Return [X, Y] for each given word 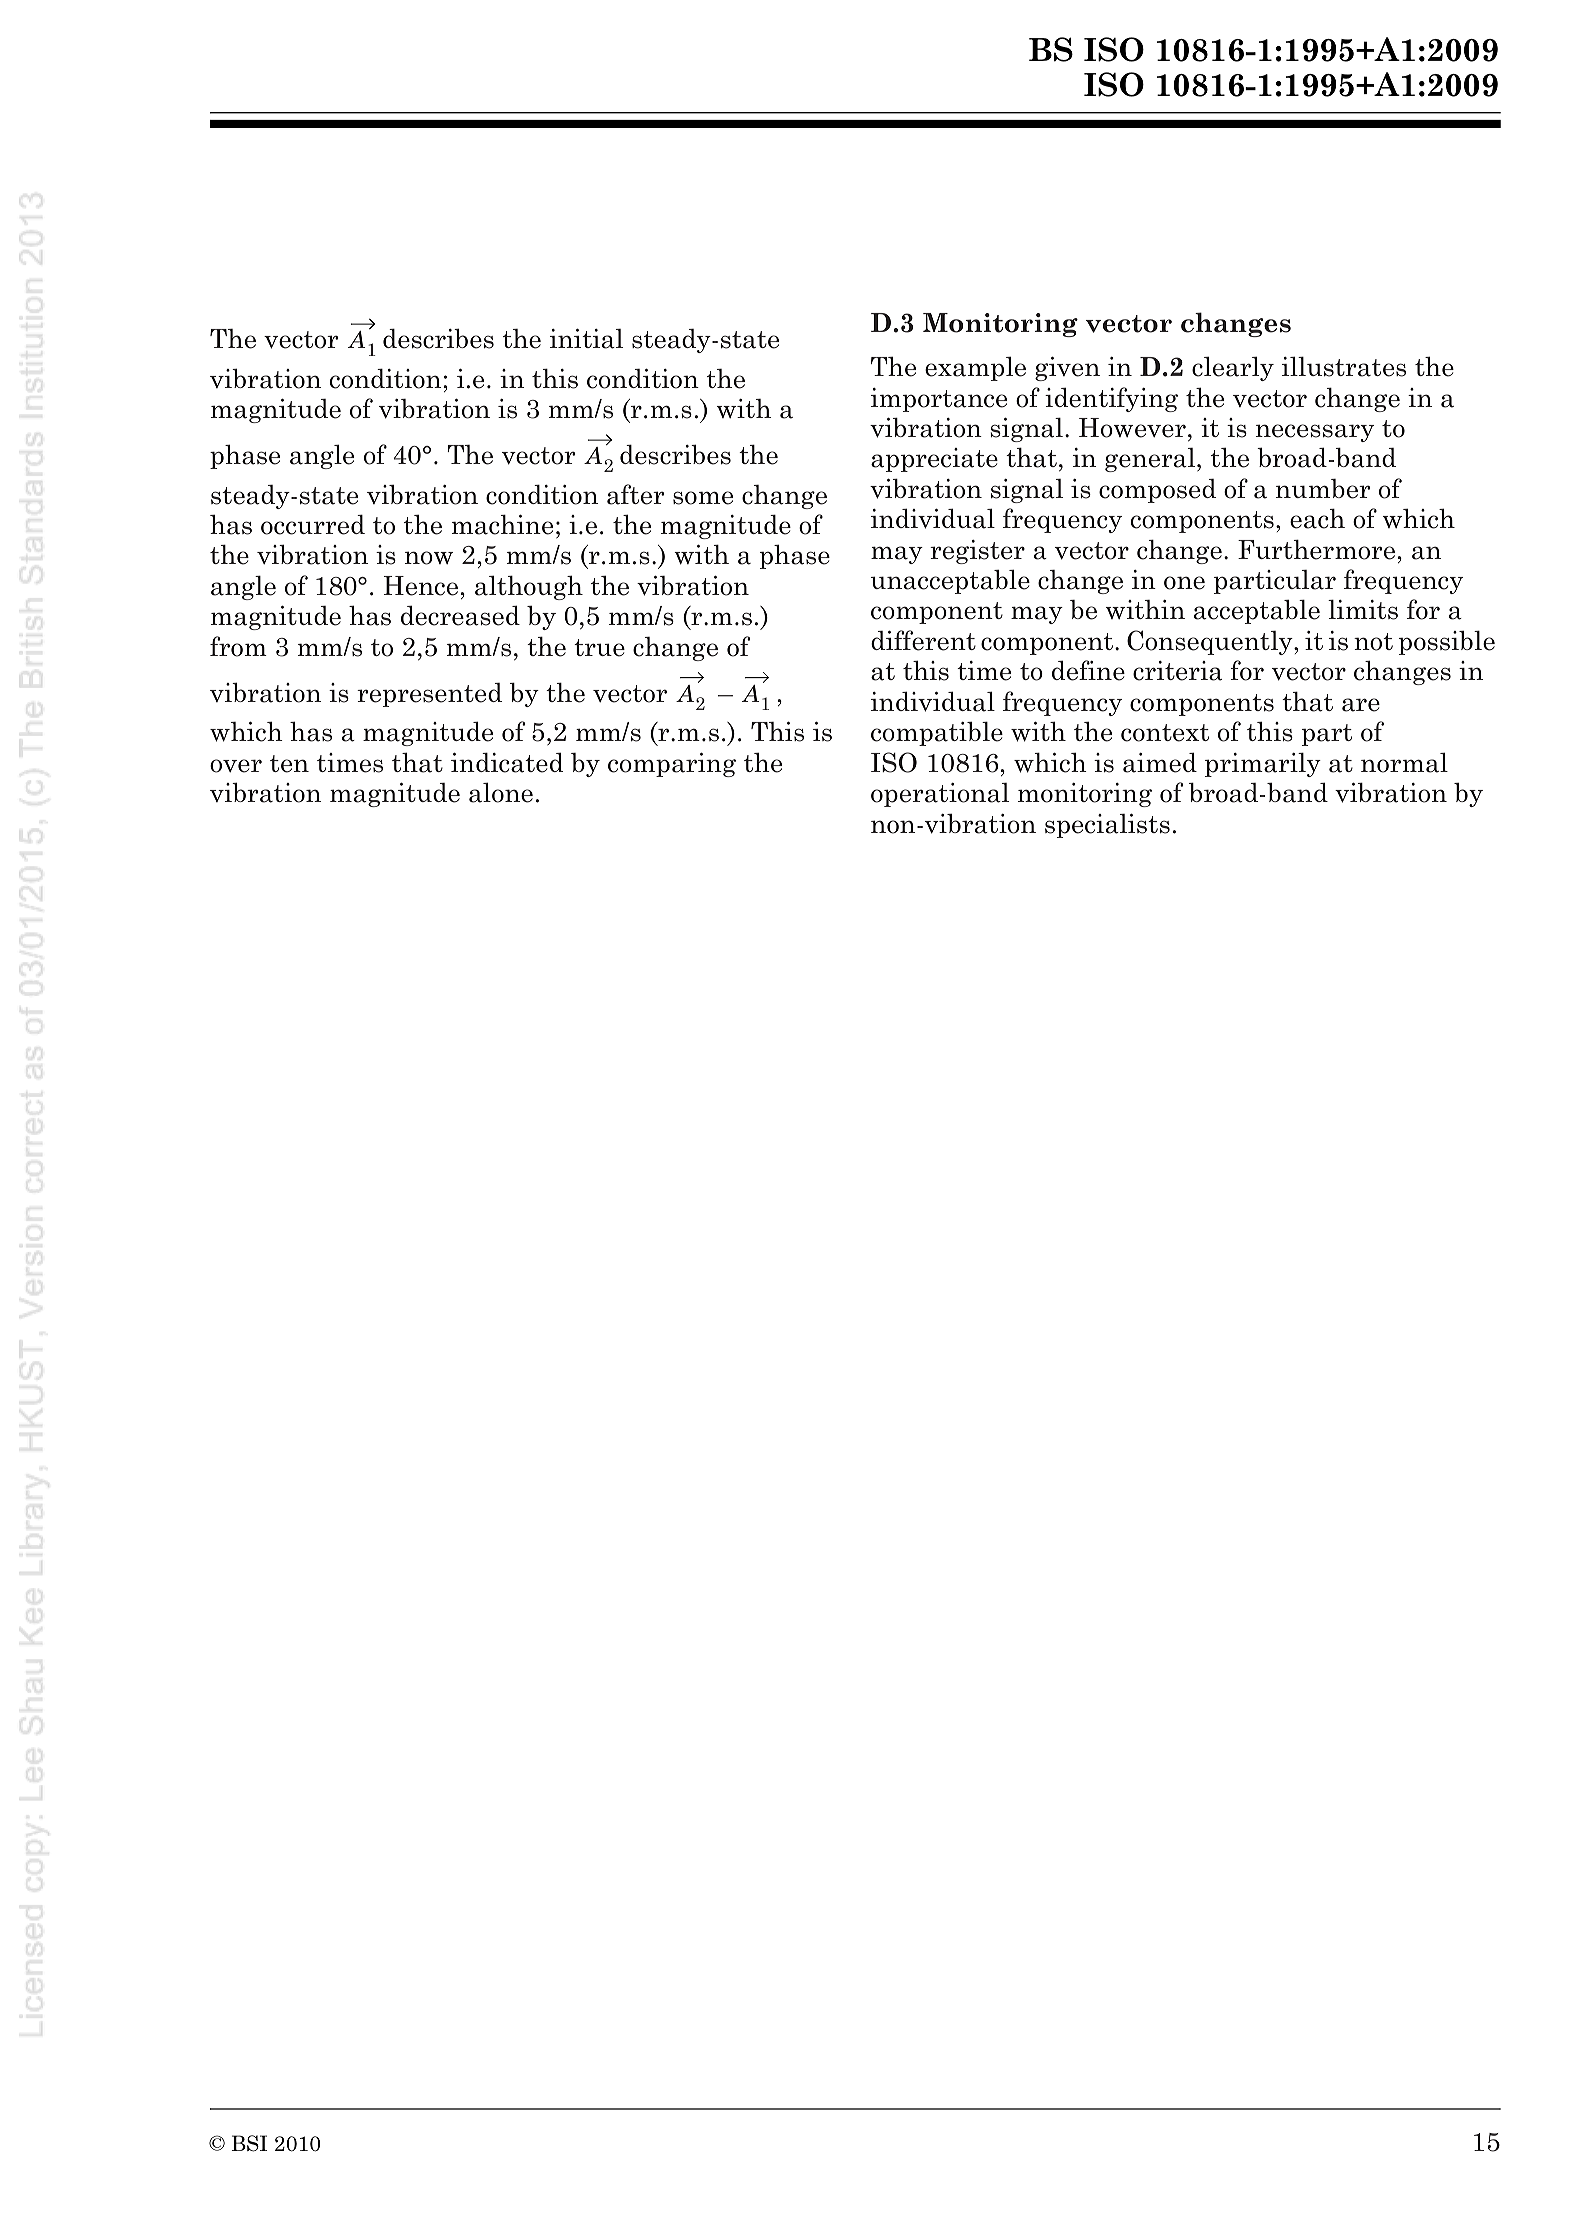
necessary [1315, 433]
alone [501, 792]
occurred [313, 524]
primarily [1263, 764]
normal [1404, 762]
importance [939, 400]
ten [289, 764]
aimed [1160, 762]
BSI [249, 2143]
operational [940, 795]
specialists [1107, 826]
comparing [672, 765]
